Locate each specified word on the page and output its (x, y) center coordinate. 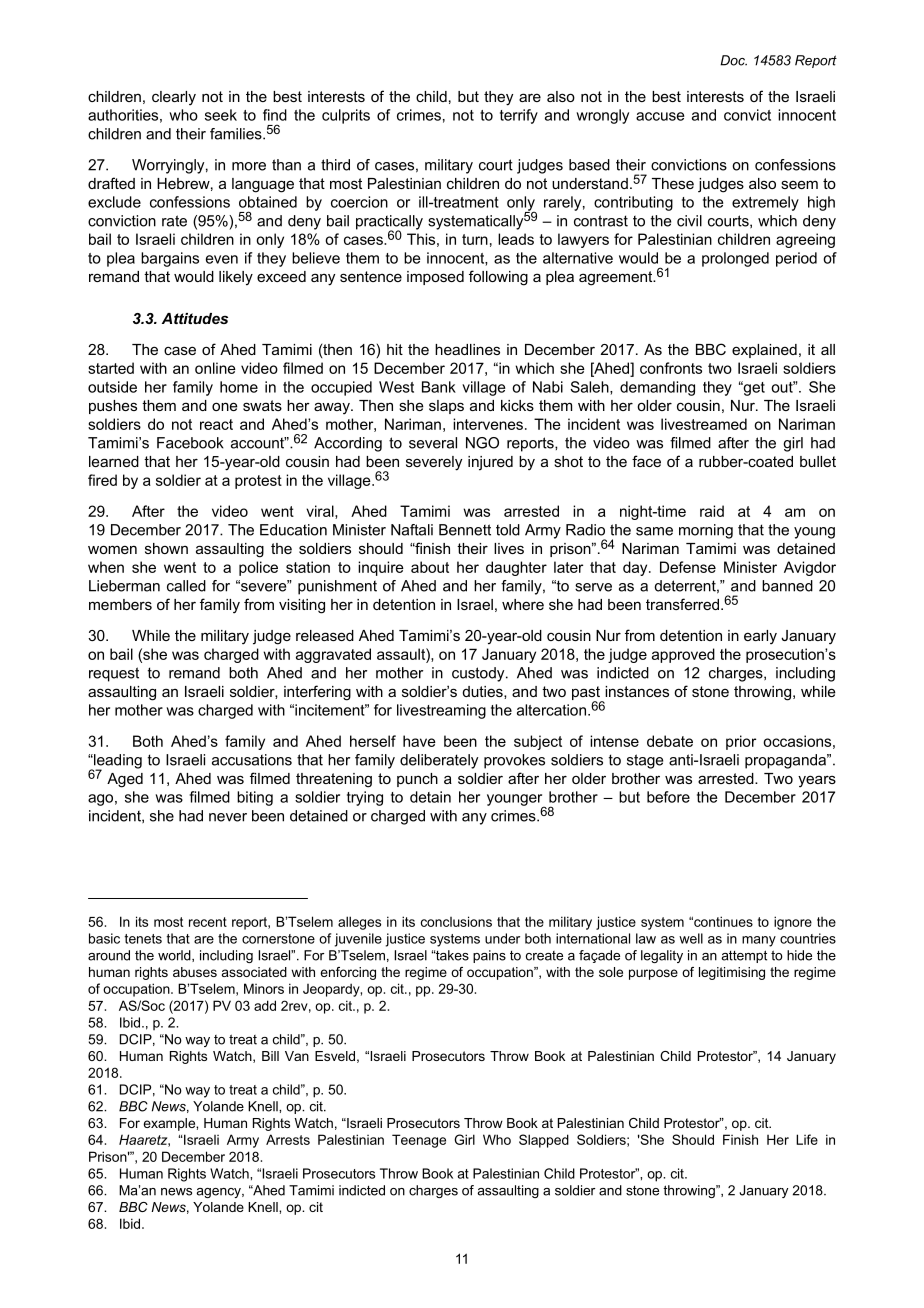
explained (764, 351)
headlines (467, 349)
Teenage (419, 1141)
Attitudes (195, 318)
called (186, 586)
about (430, 567)
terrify (519, 116)
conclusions (456, 921)
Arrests (288, 1139)
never (228, 817)
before (668, 797)
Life (807, 1139)
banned (787, 586)
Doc (733, 60)
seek (221, 115)
